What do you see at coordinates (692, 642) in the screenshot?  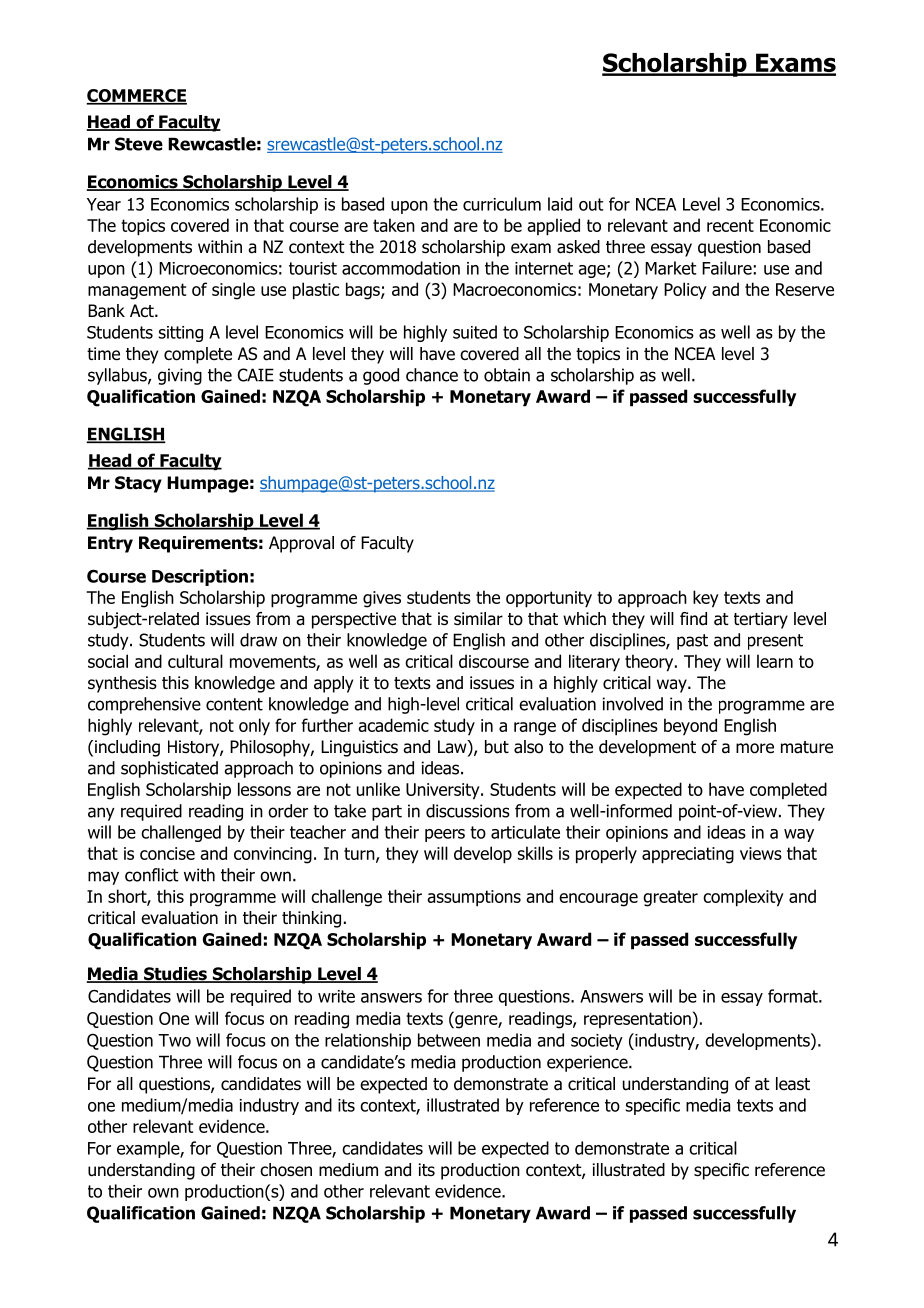 I see `past` at bounding box center [692, 642].
